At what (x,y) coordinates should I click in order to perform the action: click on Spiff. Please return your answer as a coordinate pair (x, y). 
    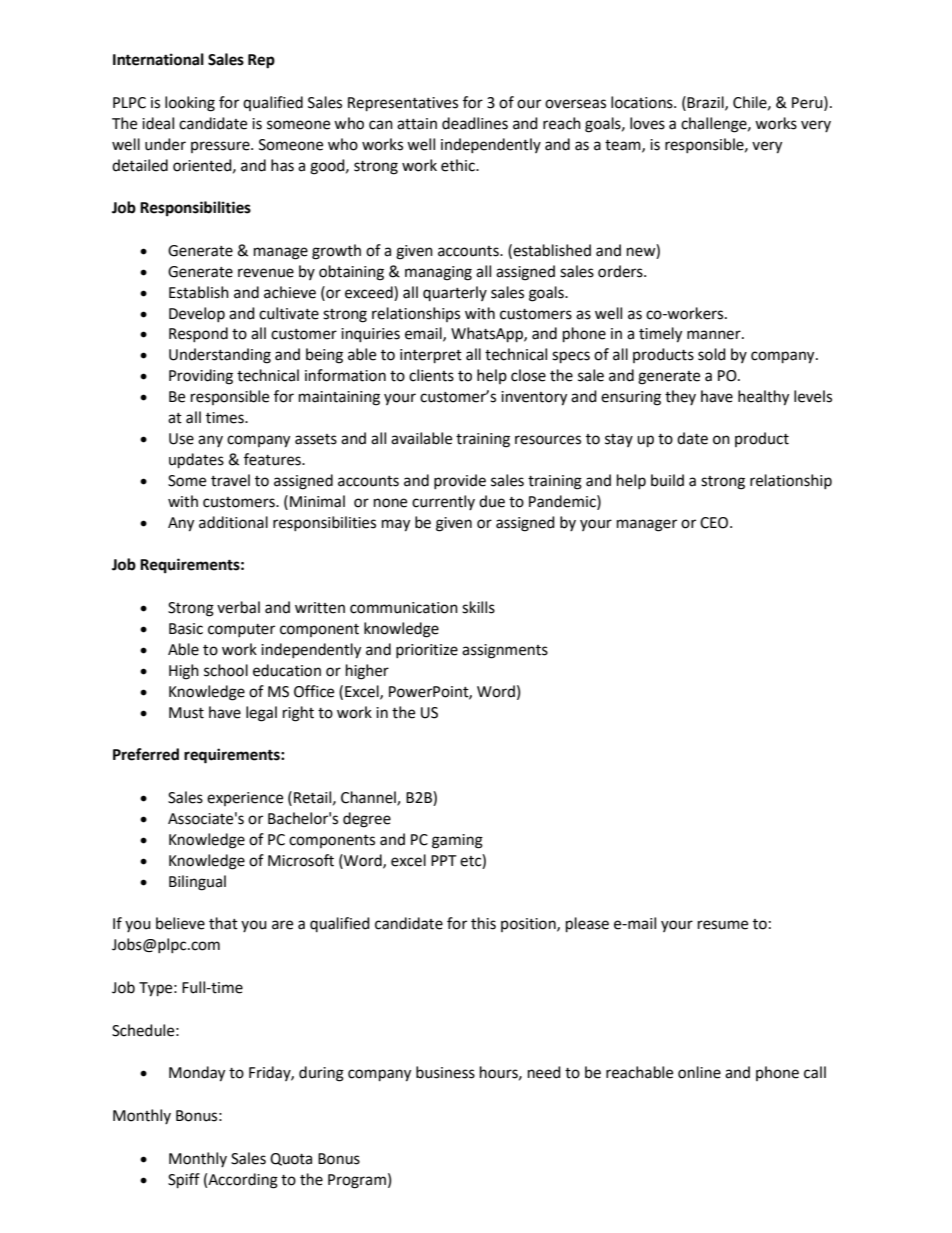
    Looking at the image, I should click on (184, 1181).
